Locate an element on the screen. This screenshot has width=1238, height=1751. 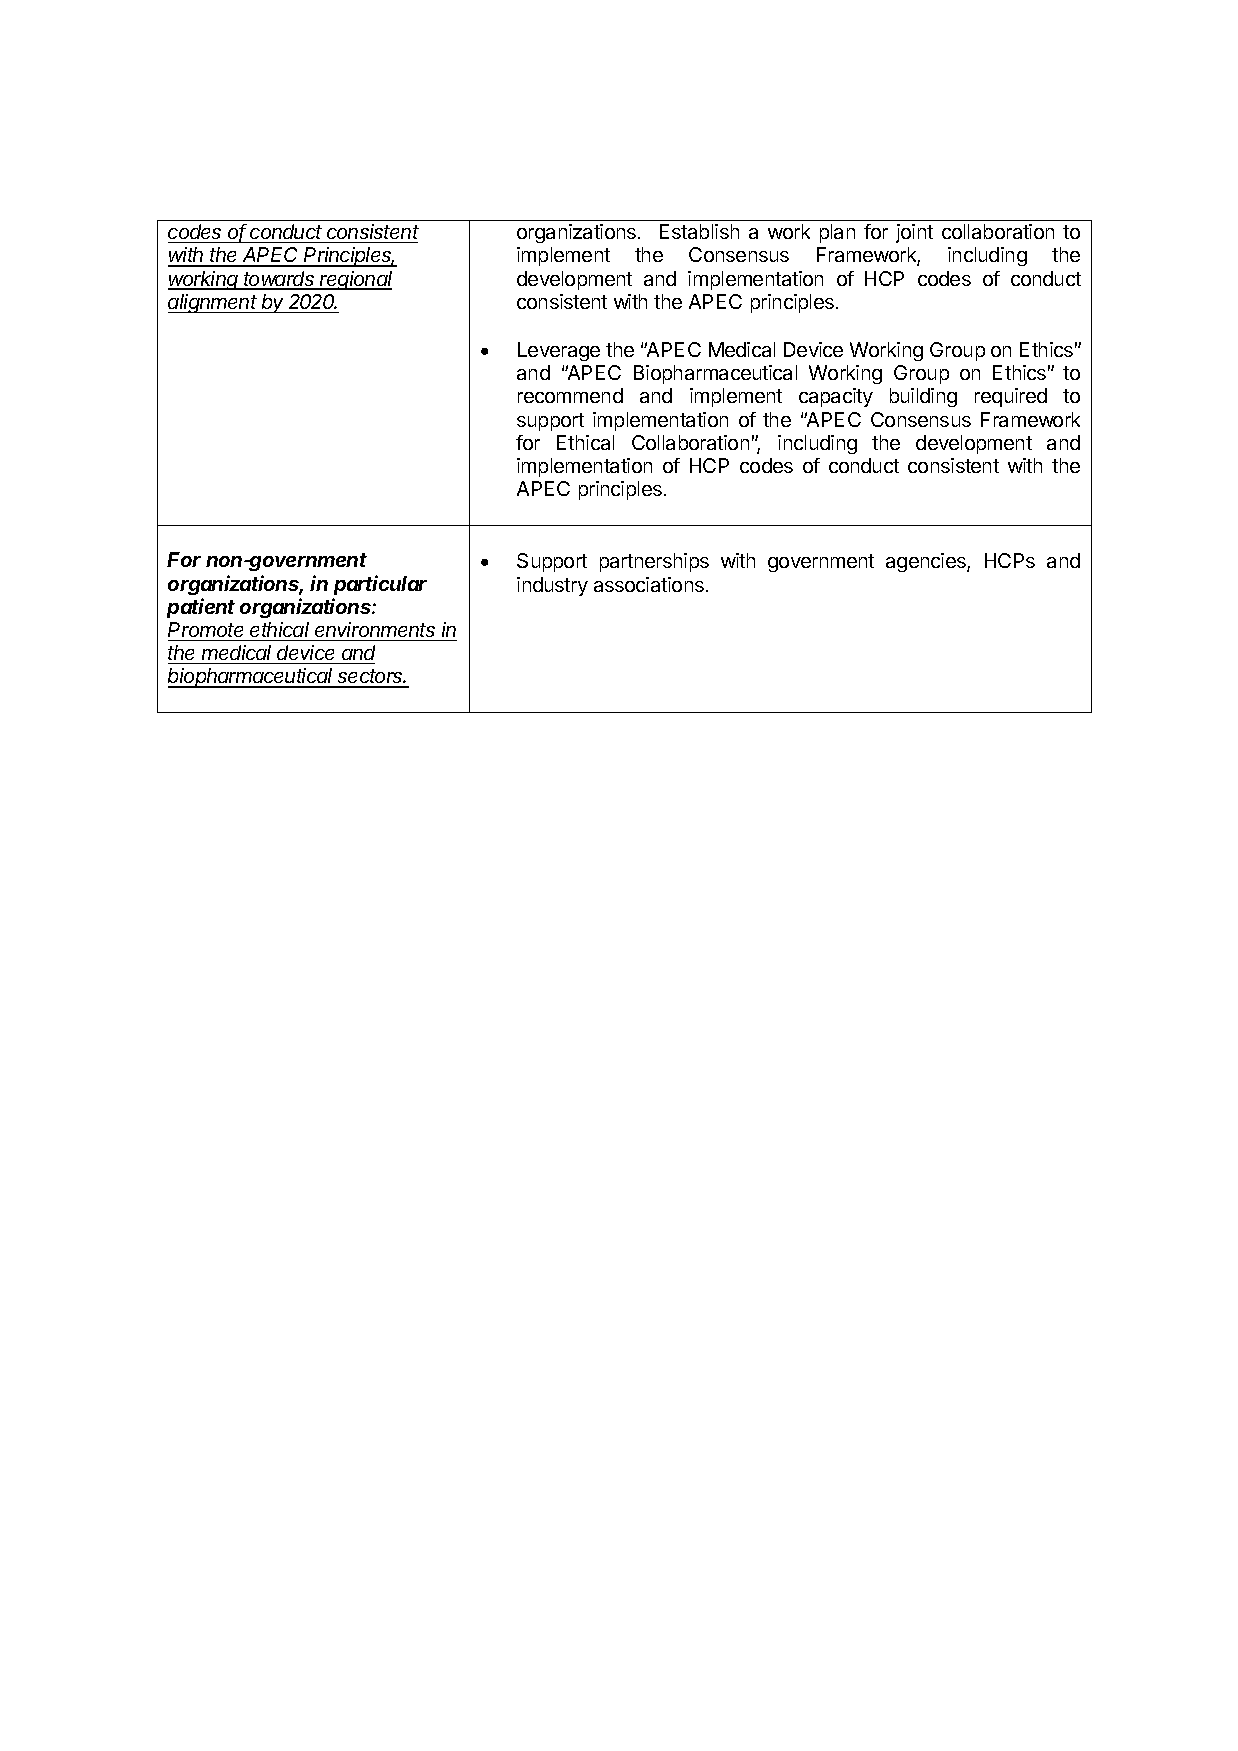
particular is located at coordinates (380, 585).
